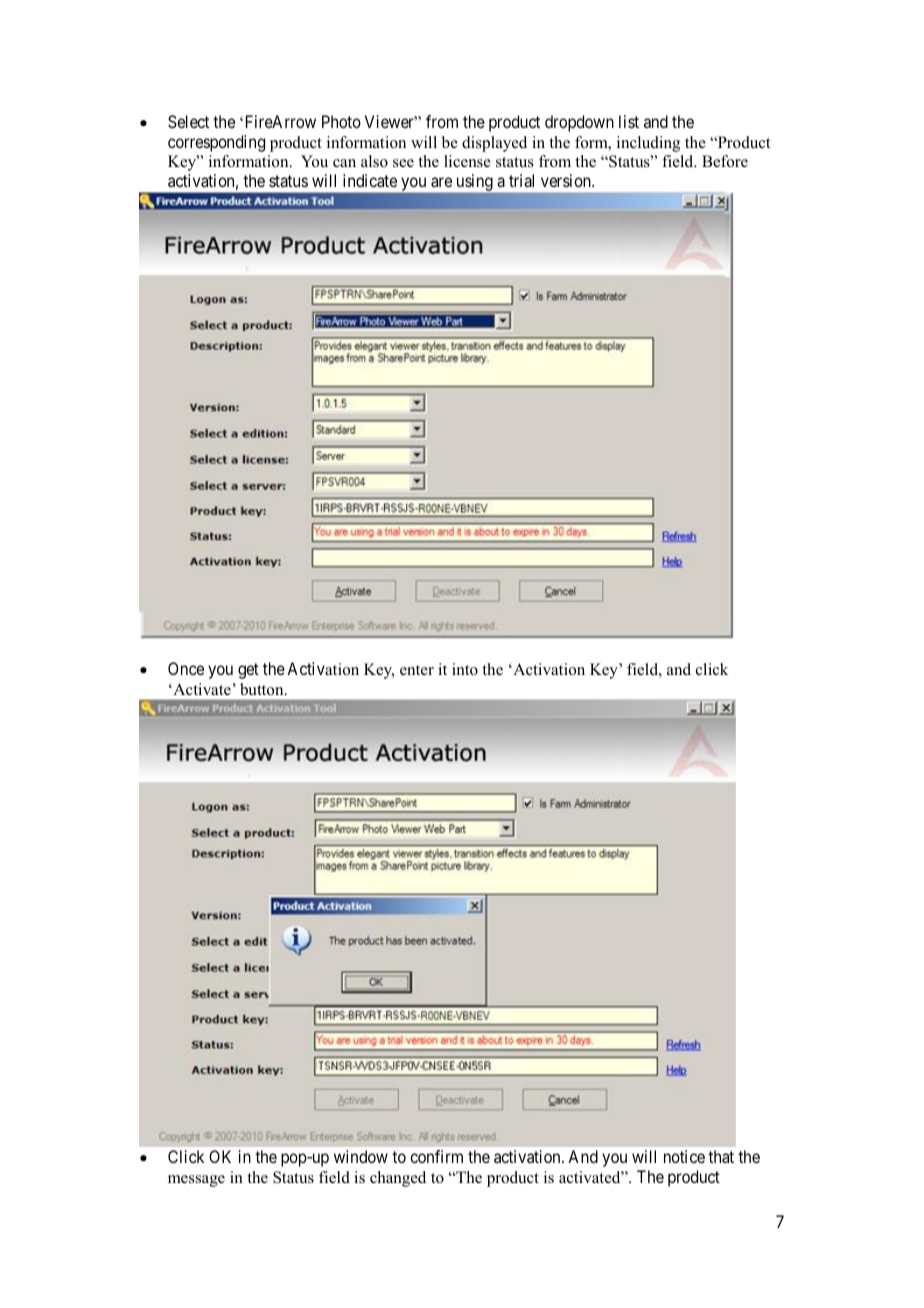 The height and width of the screenshot is (1308, 924). Describe the element at coordinates (465, 669) in the screenshot. I see `into` at that location.
